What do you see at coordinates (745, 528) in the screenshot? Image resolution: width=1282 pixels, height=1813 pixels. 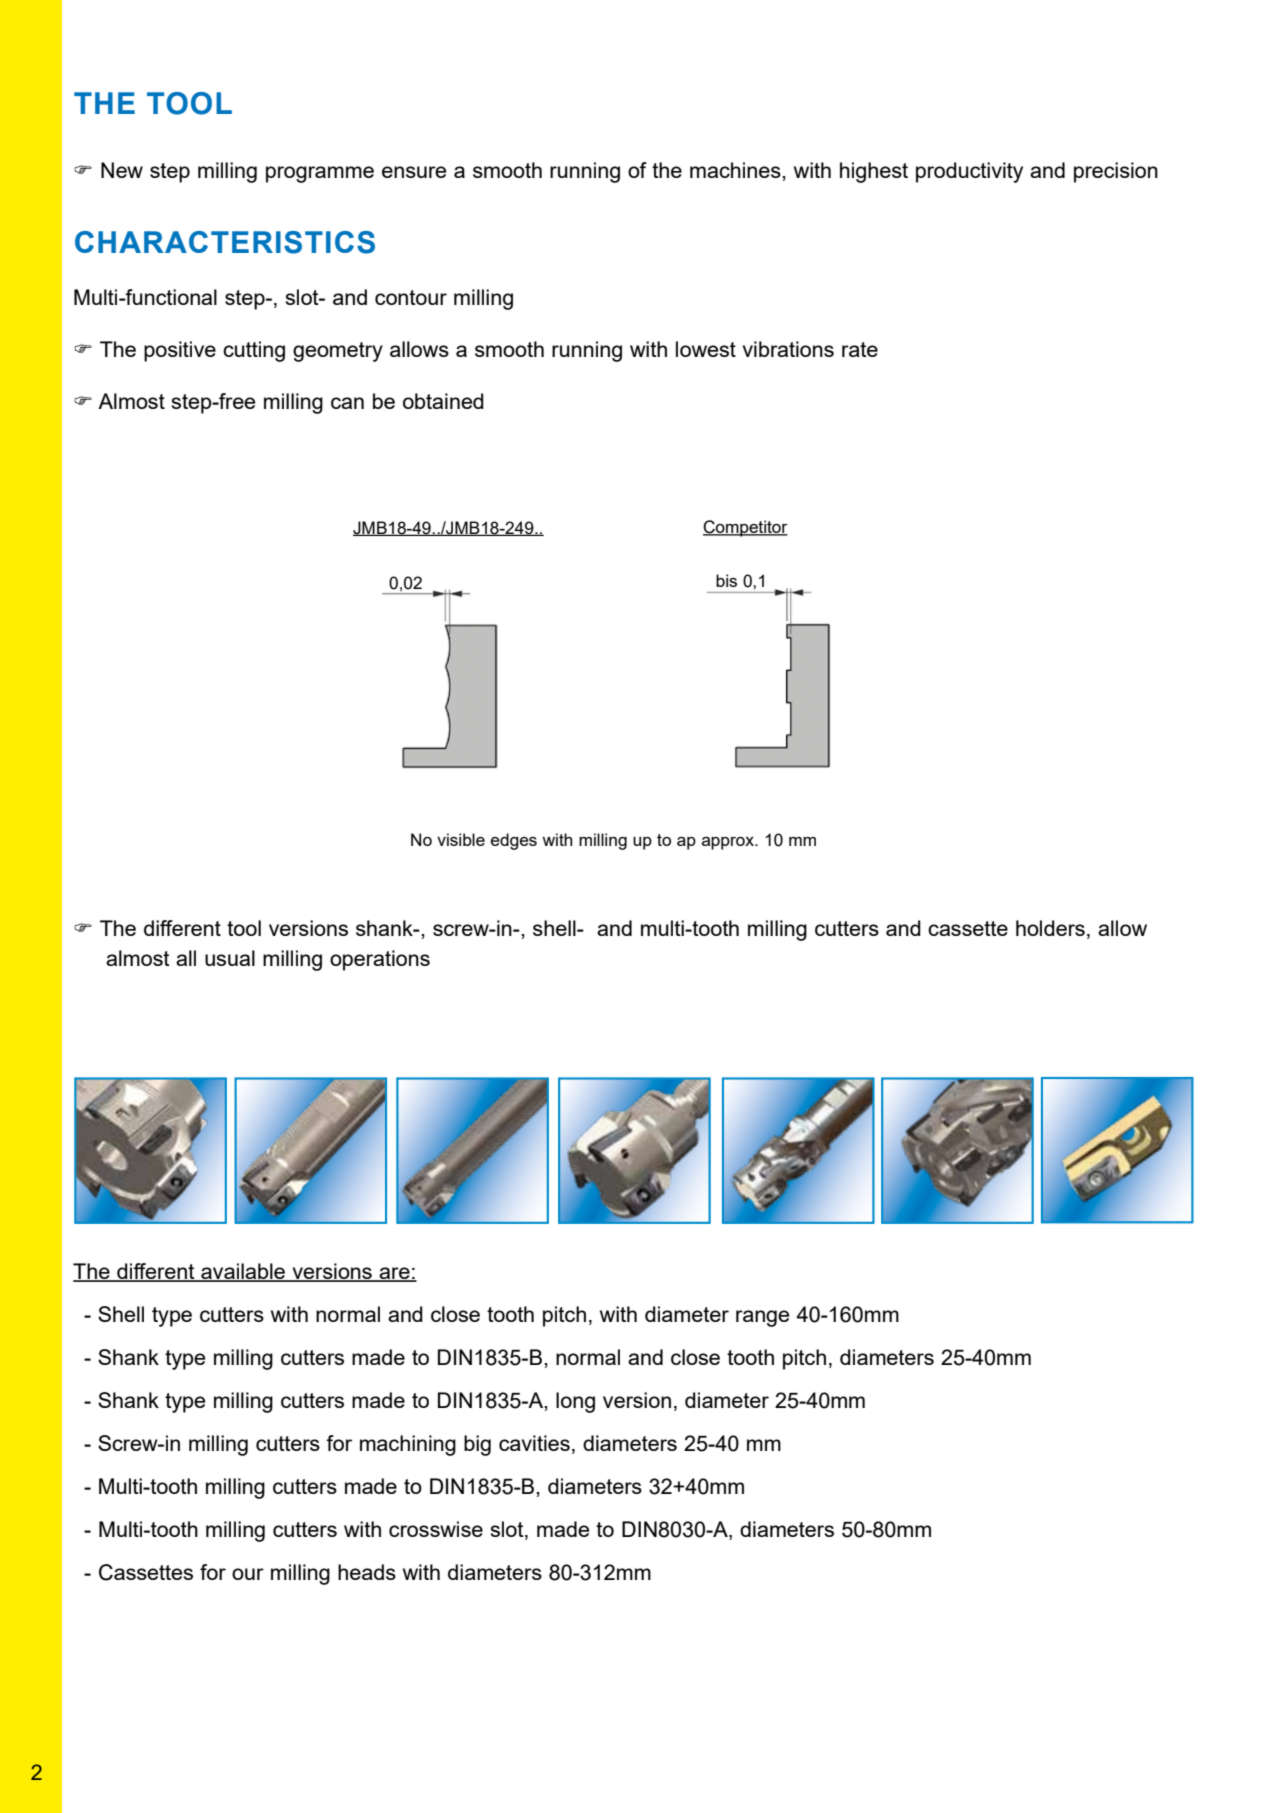 I see `Competitor` at bounding box center [745, 528].
